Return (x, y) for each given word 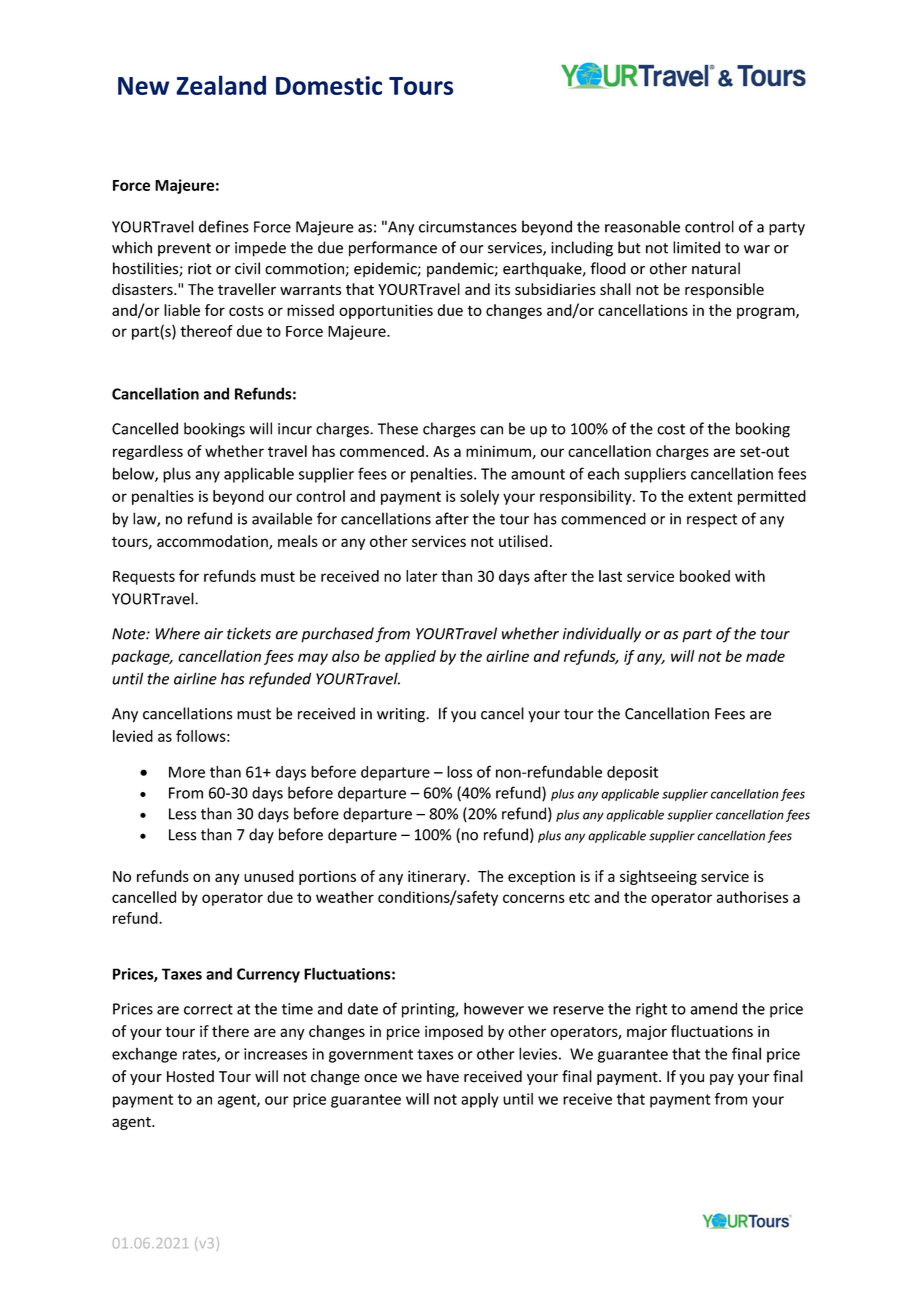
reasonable (642, 226)
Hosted (190, 1076)
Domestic (329, 85)
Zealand (221, 85)
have (443, 1076)
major (647, 1032)
